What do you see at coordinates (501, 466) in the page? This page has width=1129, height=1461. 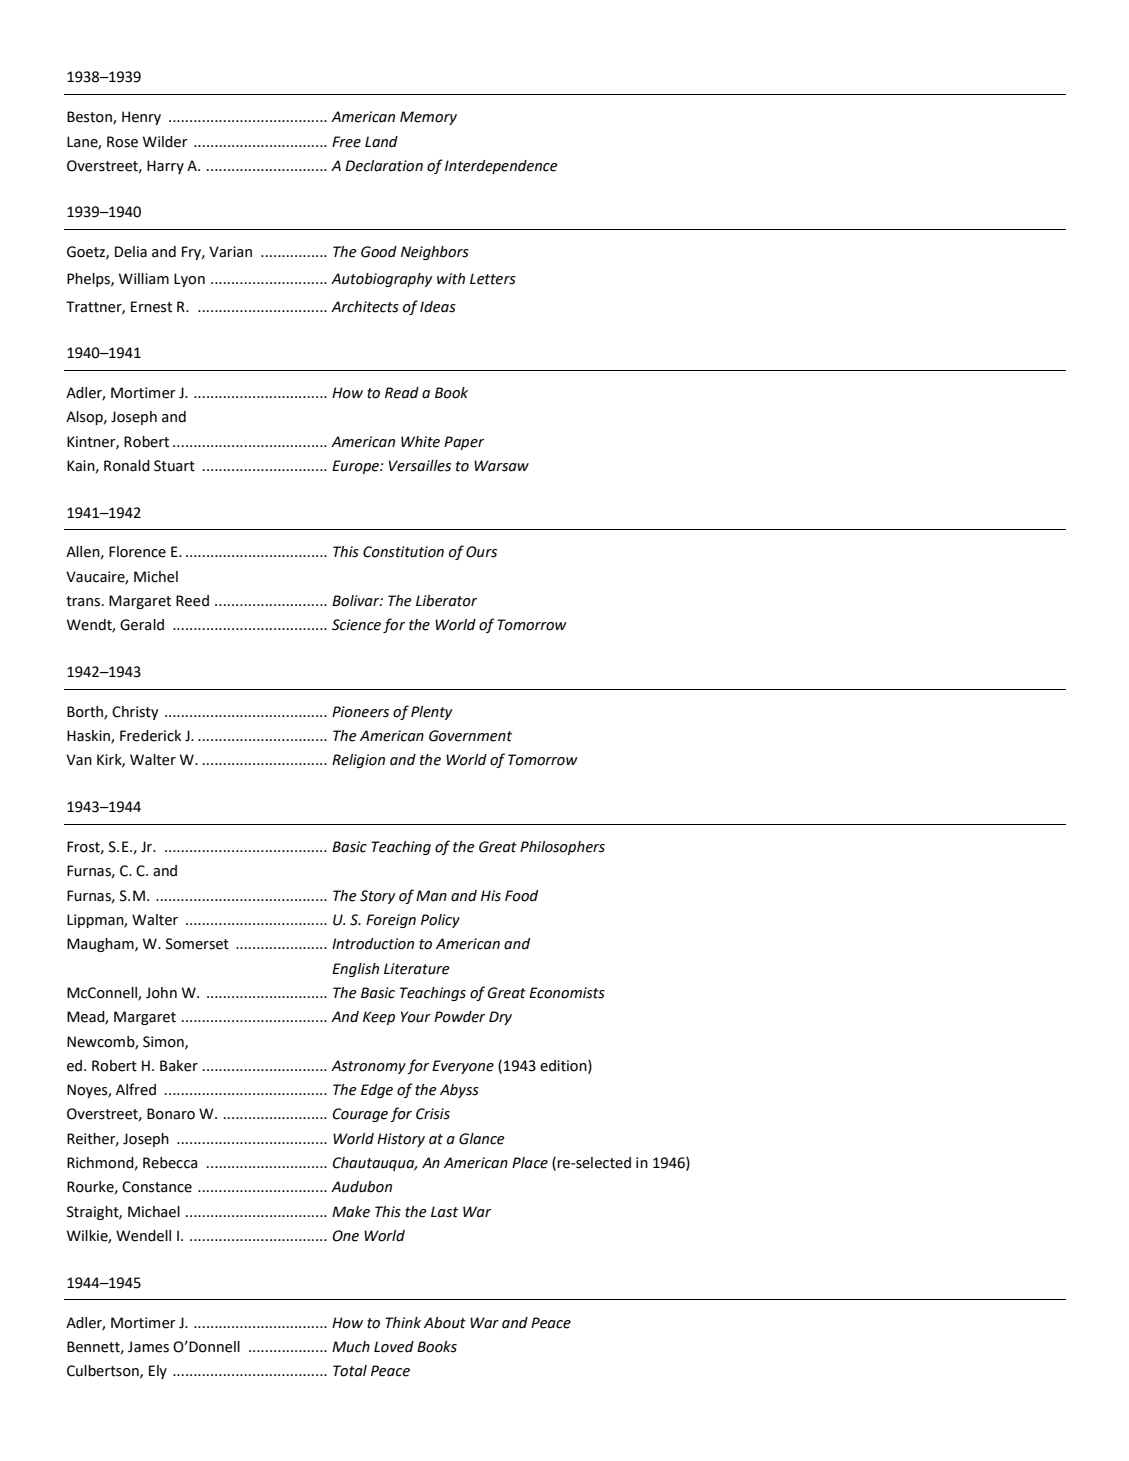 I see `Warsaw` at bounding box center [501, 466].
